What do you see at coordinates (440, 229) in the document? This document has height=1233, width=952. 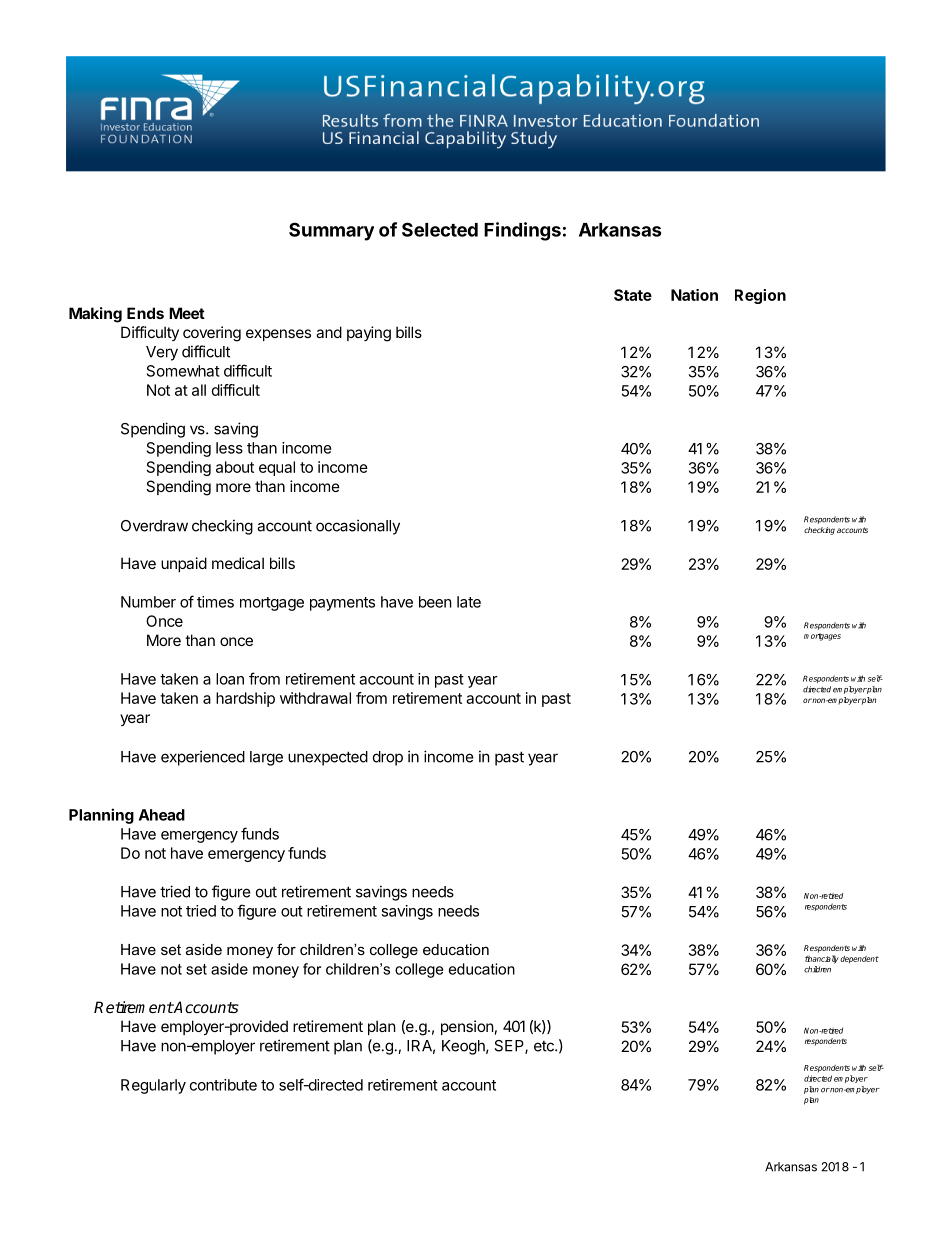 I see `Selected` at bounding box center [440, 229].
